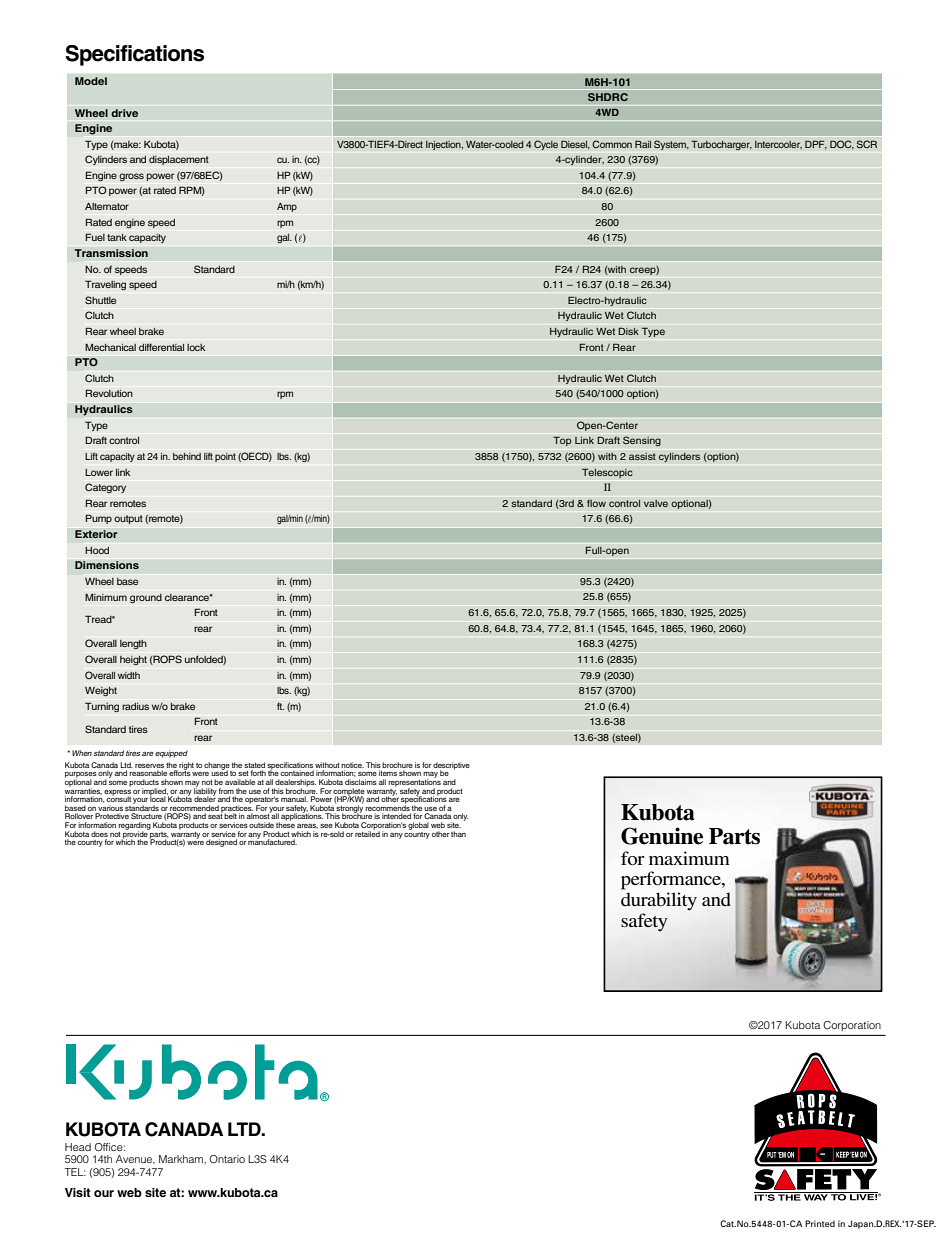 The height and width of the image is (1240, 952). What do you see at coordinates (820, 1223) in the image?
I see `Printed` at bounding box center [820, 1223].
